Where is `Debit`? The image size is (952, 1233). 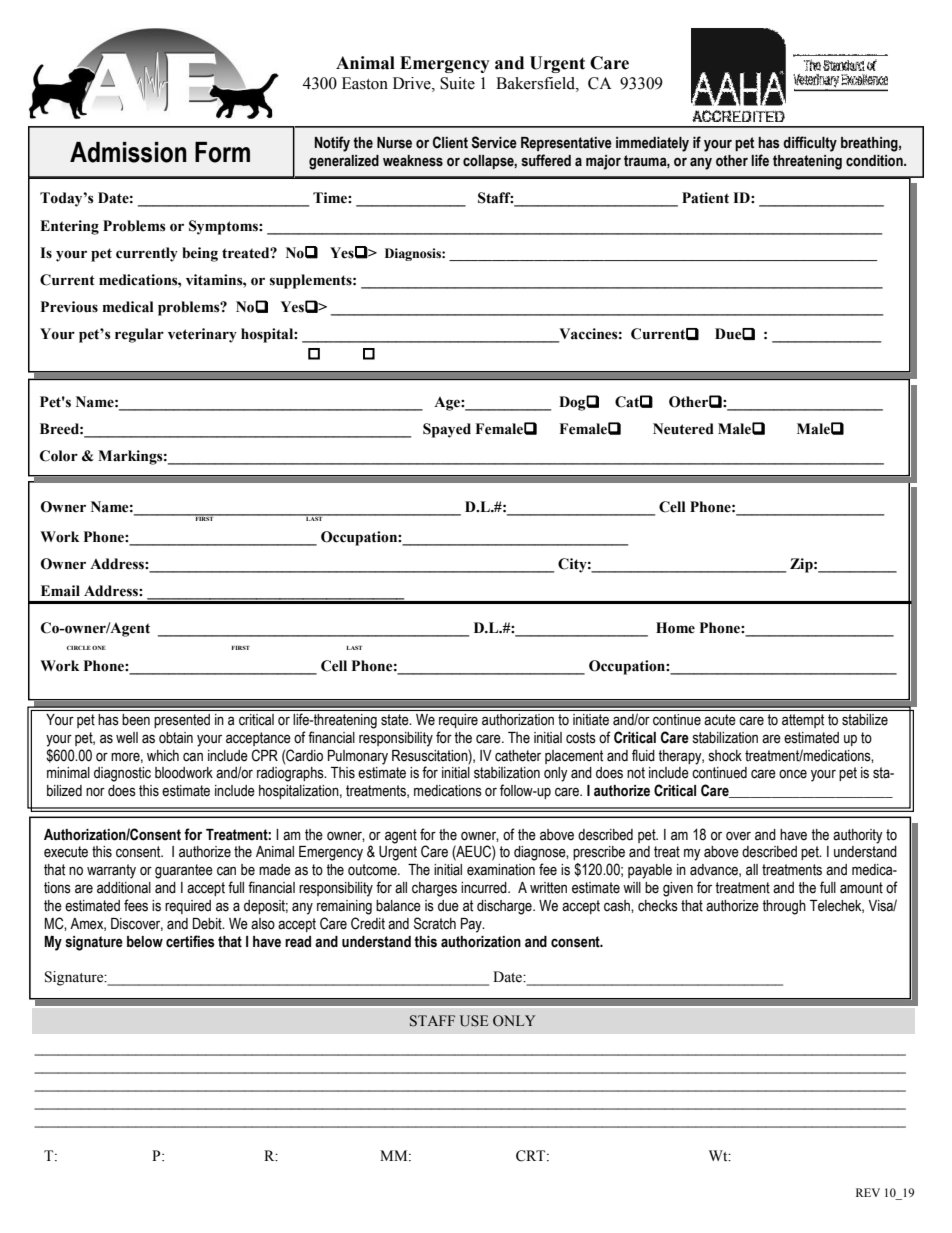
Debit is located at coordinates (208, 924).
